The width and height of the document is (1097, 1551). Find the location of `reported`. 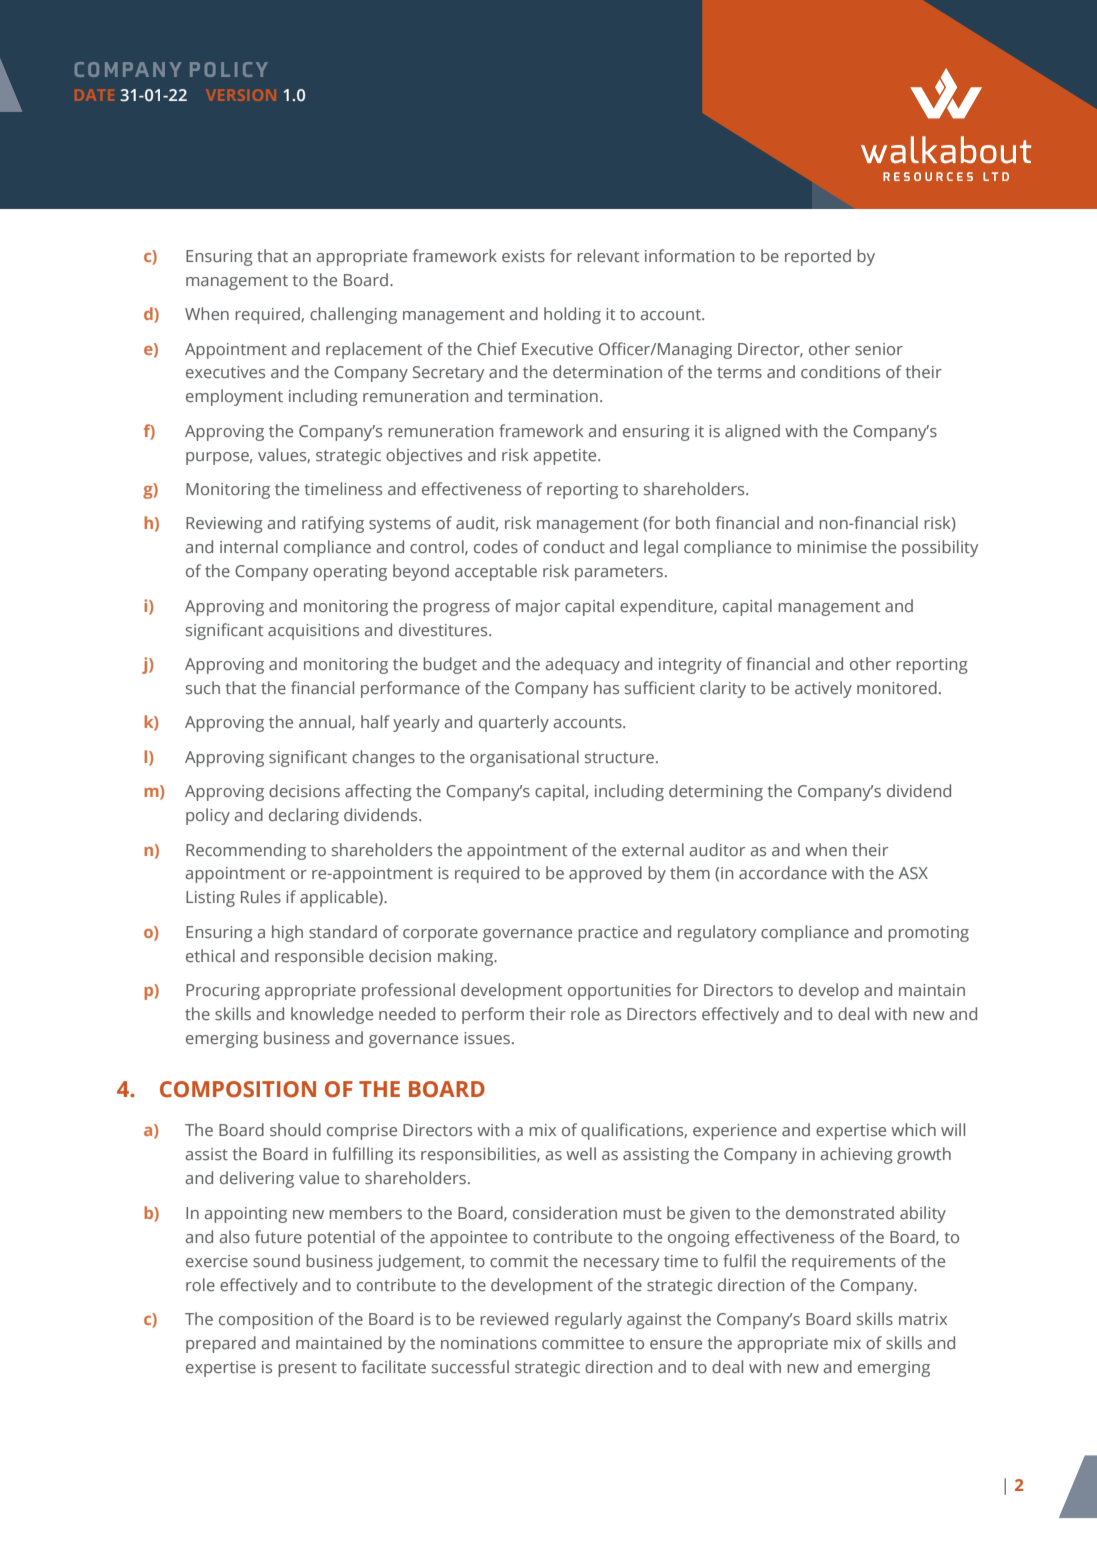

reported is located at coordinates (818, 257).
